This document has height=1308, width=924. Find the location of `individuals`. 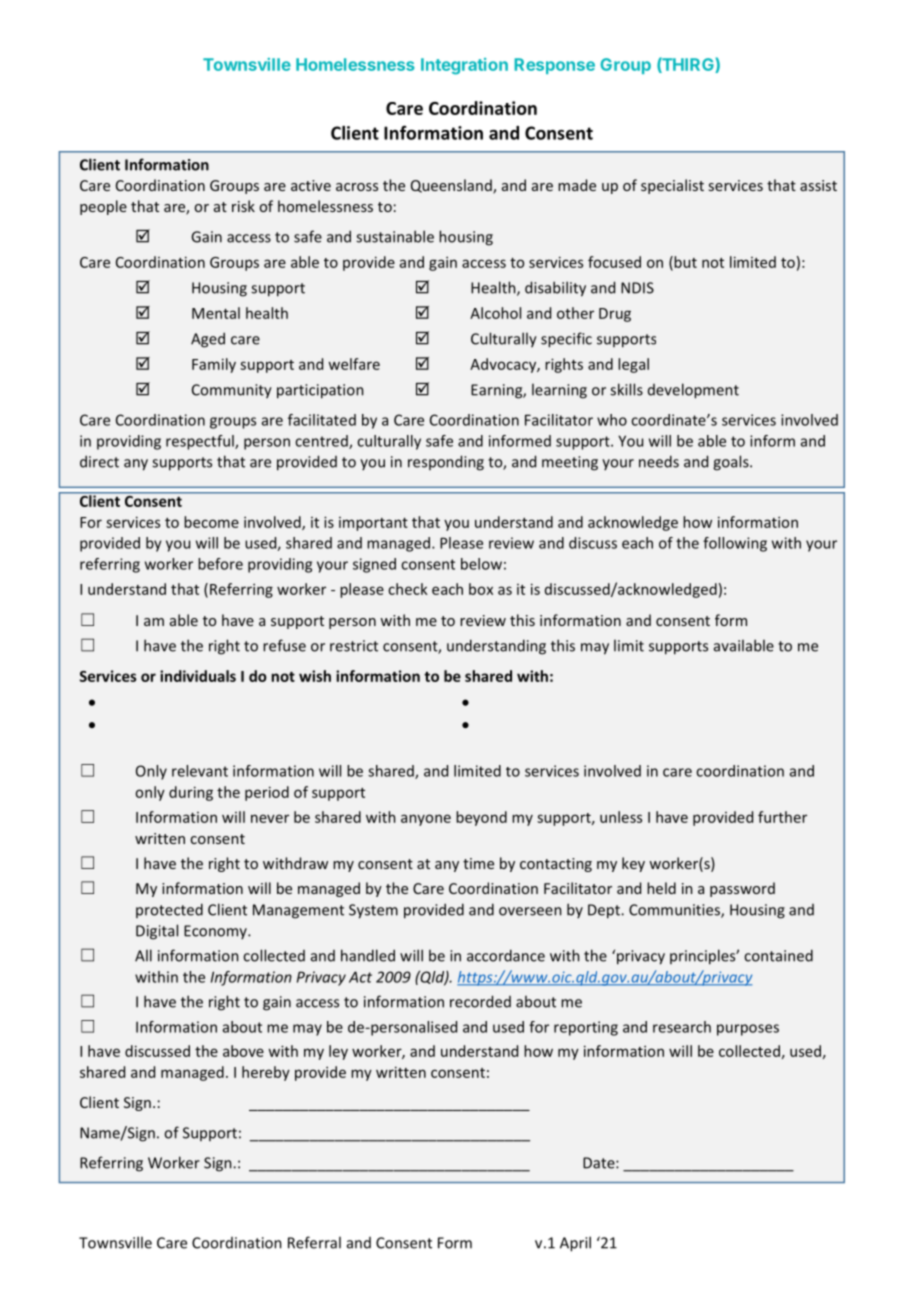

individuals is located at coordinates (198, 676).
